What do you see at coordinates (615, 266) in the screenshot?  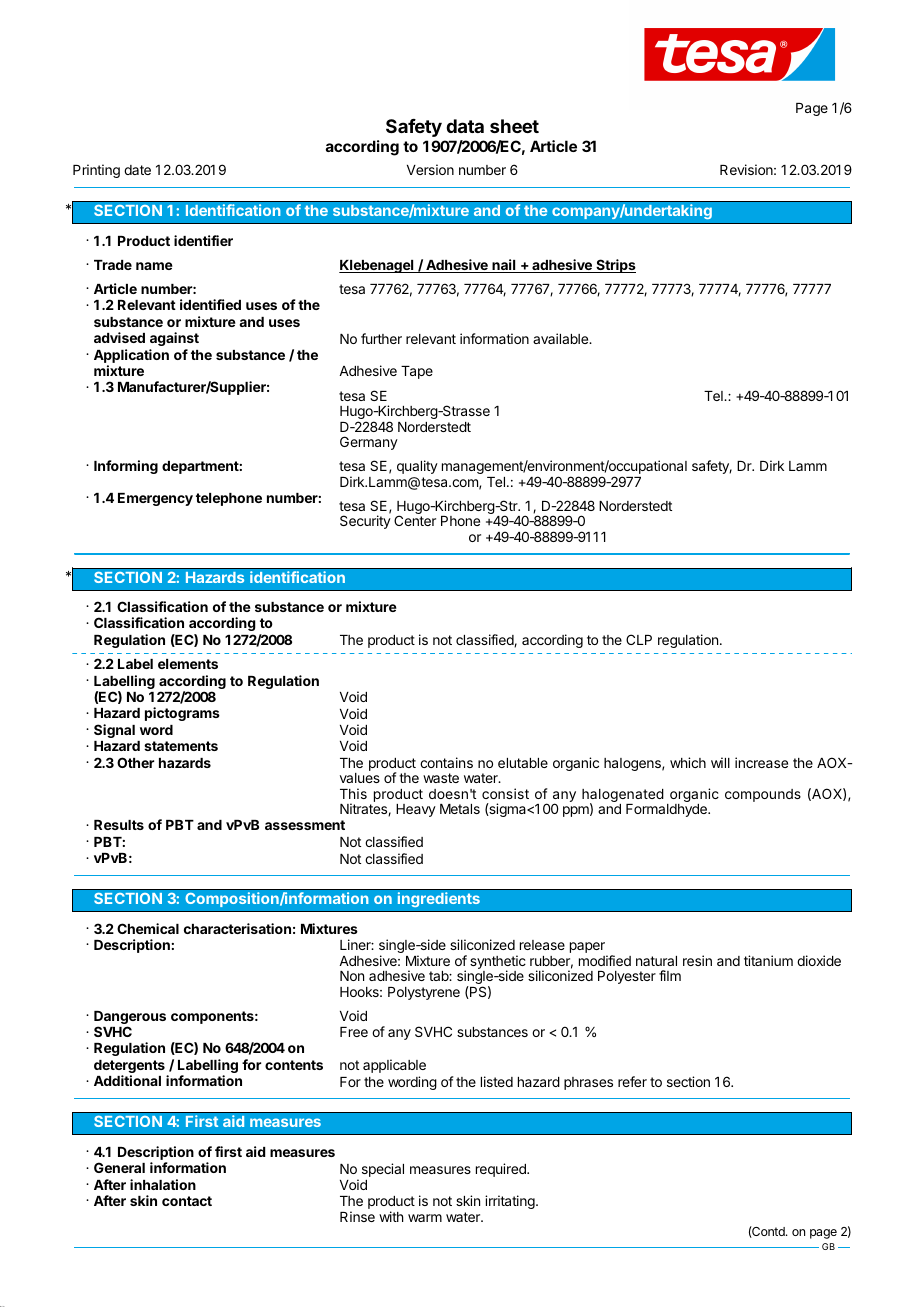 I see `Strips` at bounding box center [615, 266].
